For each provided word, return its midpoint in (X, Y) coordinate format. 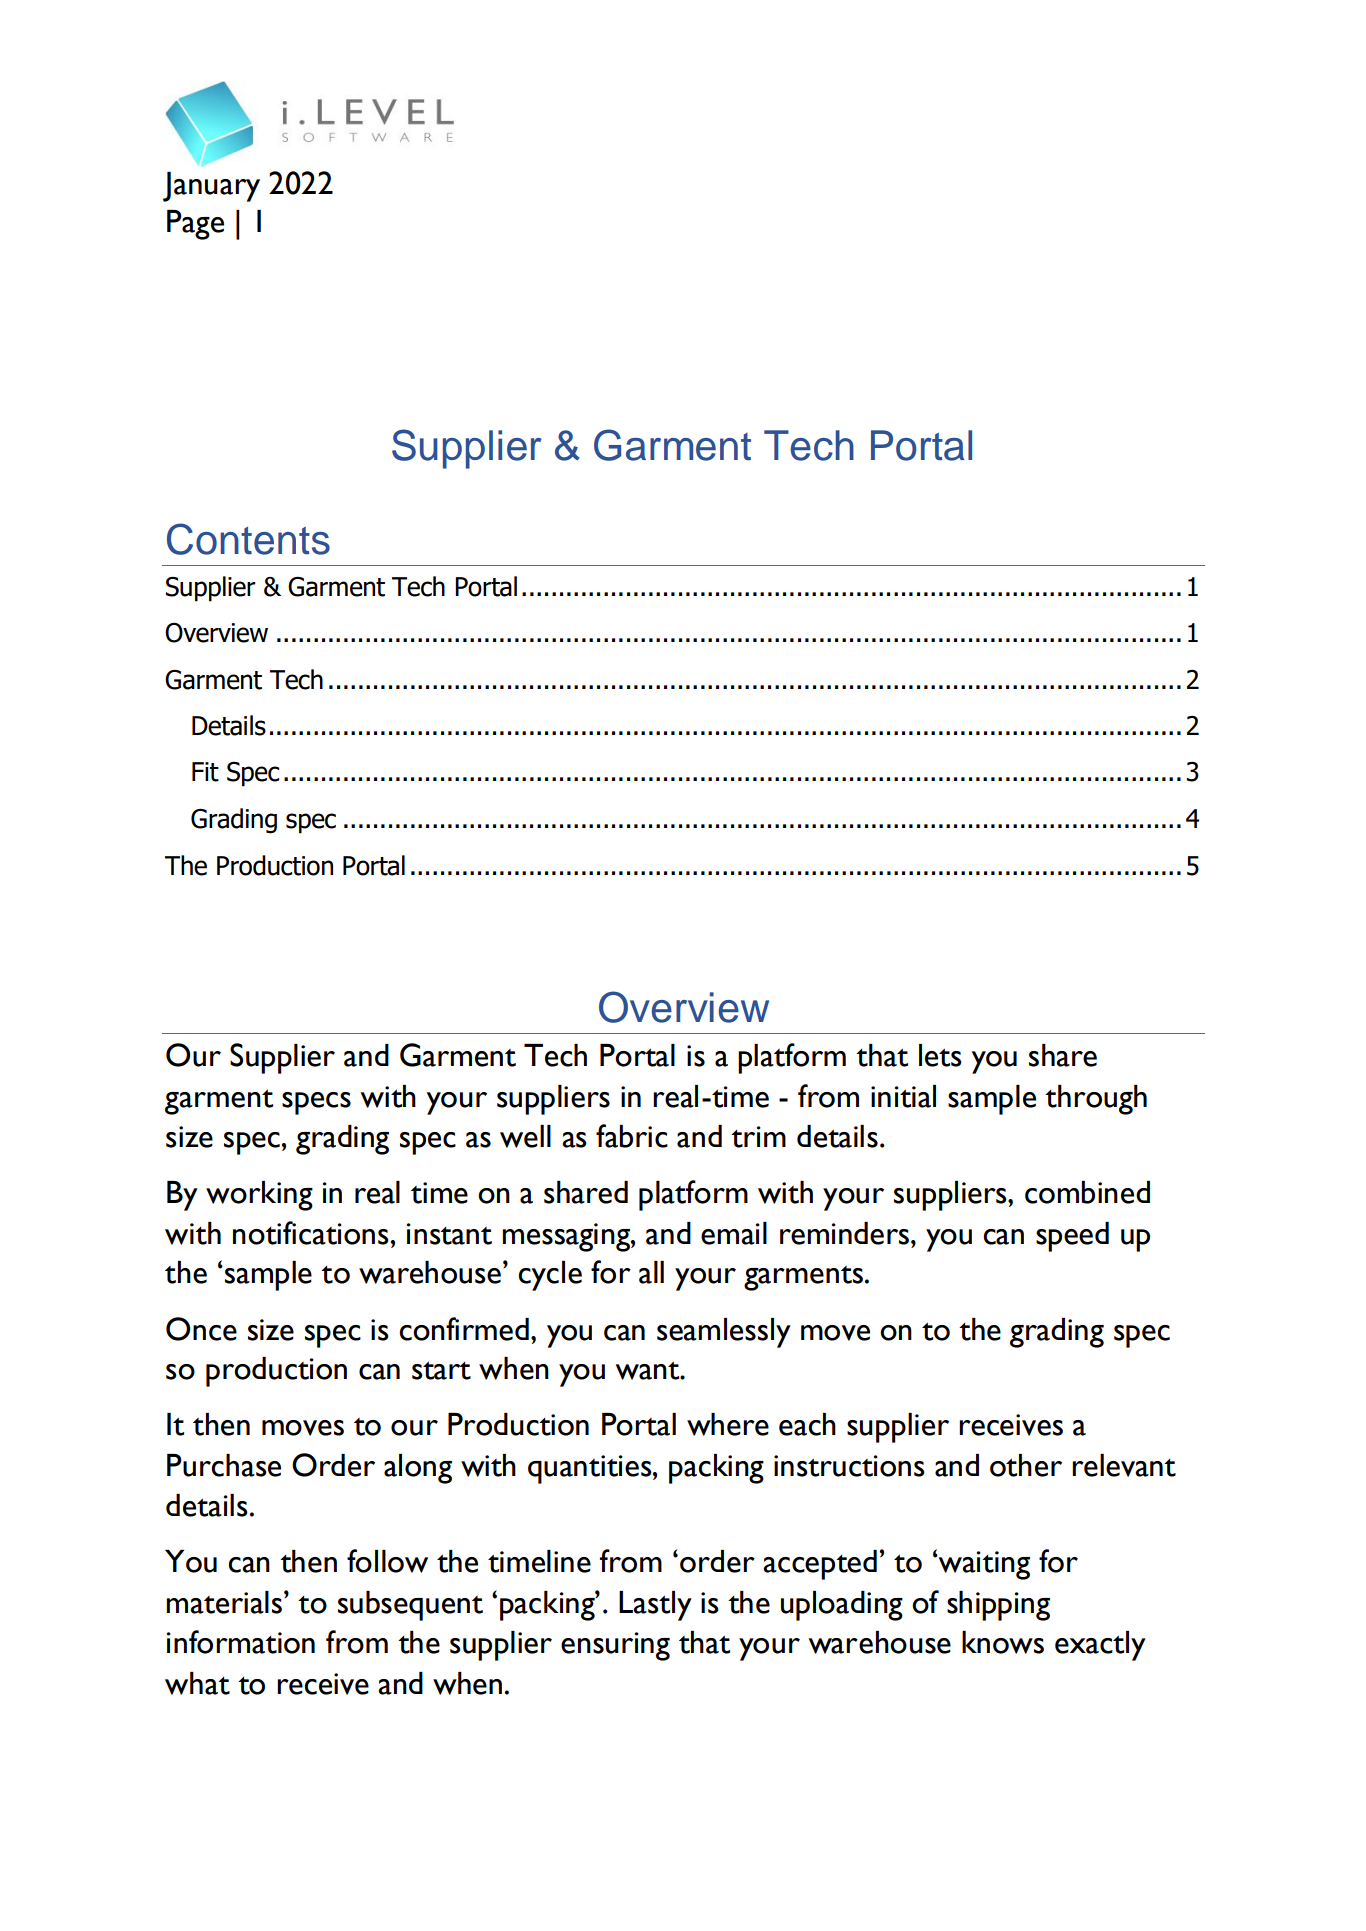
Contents (248, 539)
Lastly (655, 1606)
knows (1003, 1642)
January (211, 187)
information (241, 1642)
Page (195, 225)
